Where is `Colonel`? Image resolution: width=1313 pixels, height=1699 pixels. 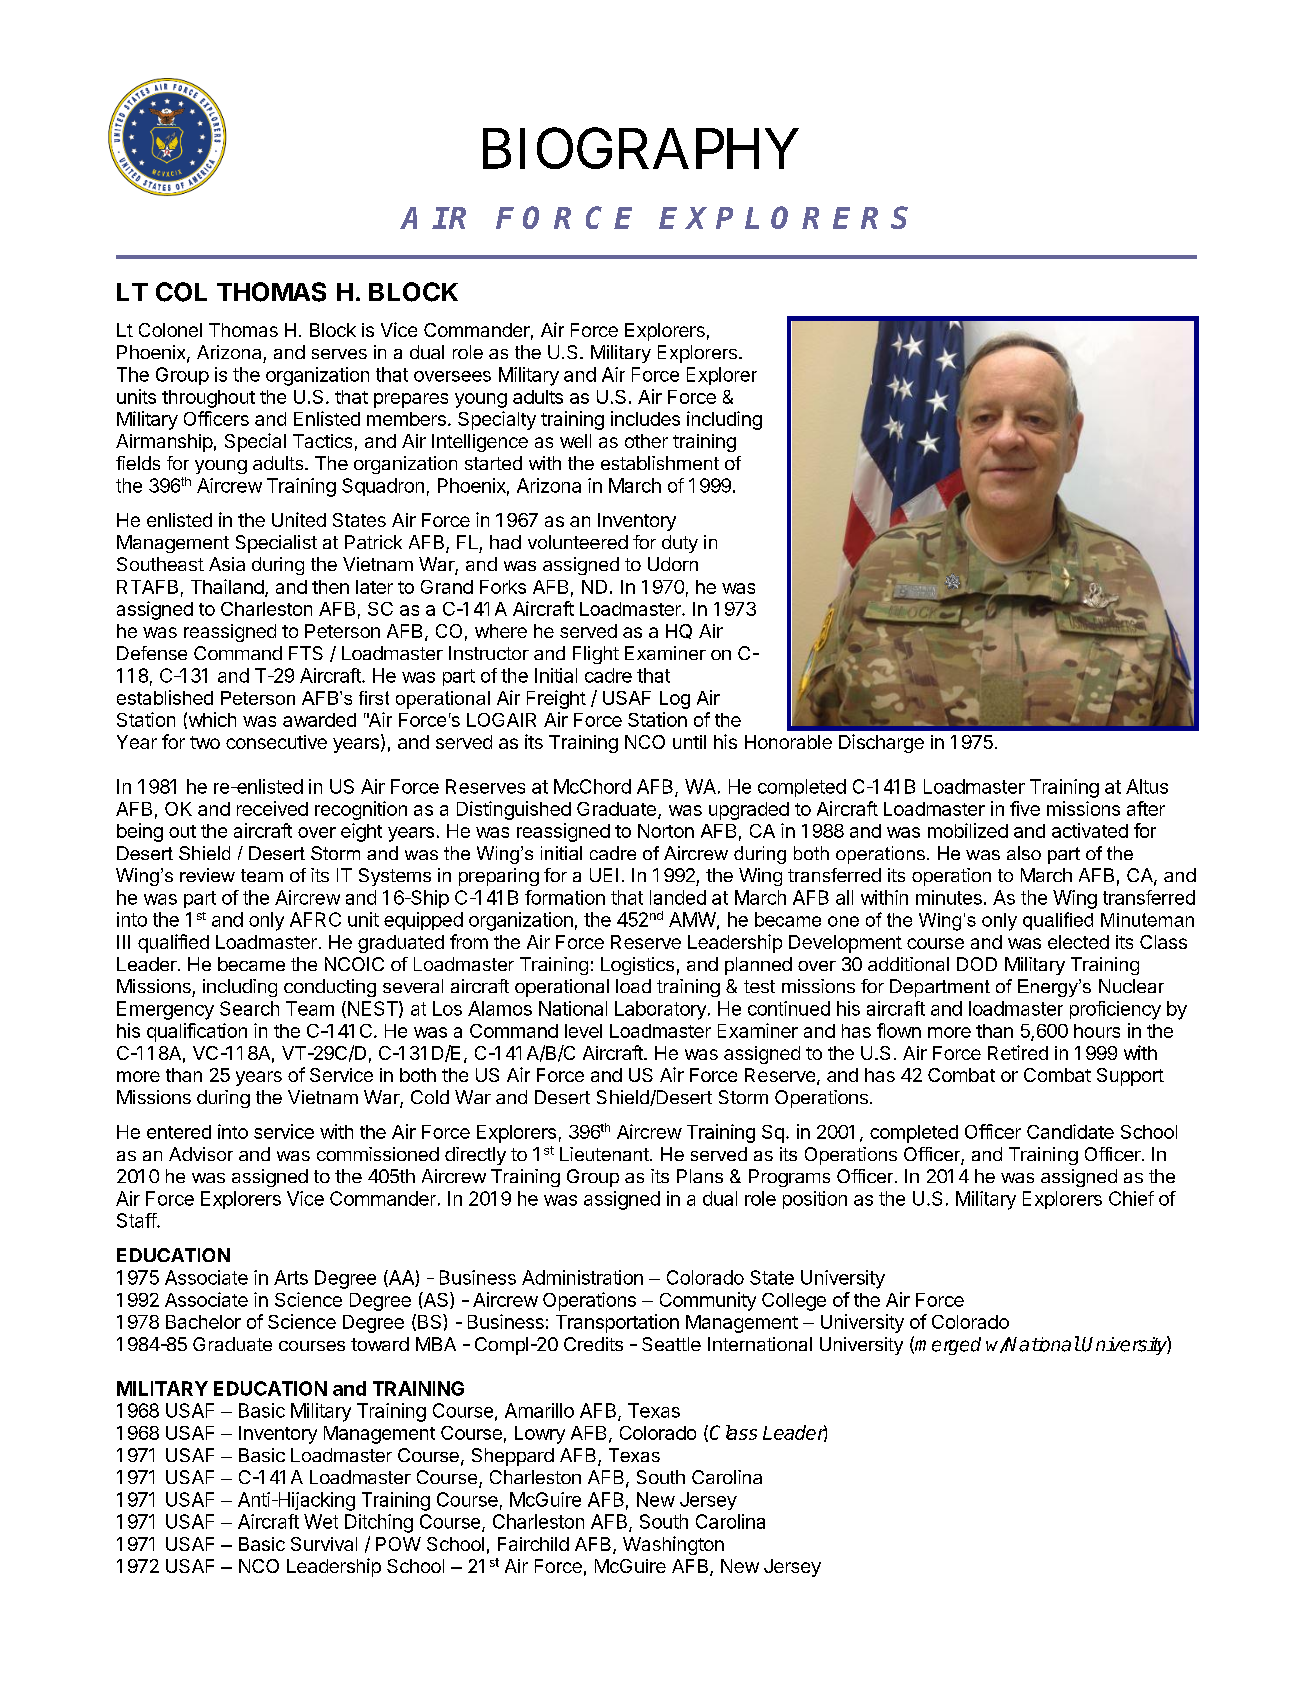
Colonel is located at coordinates (170, 330).
